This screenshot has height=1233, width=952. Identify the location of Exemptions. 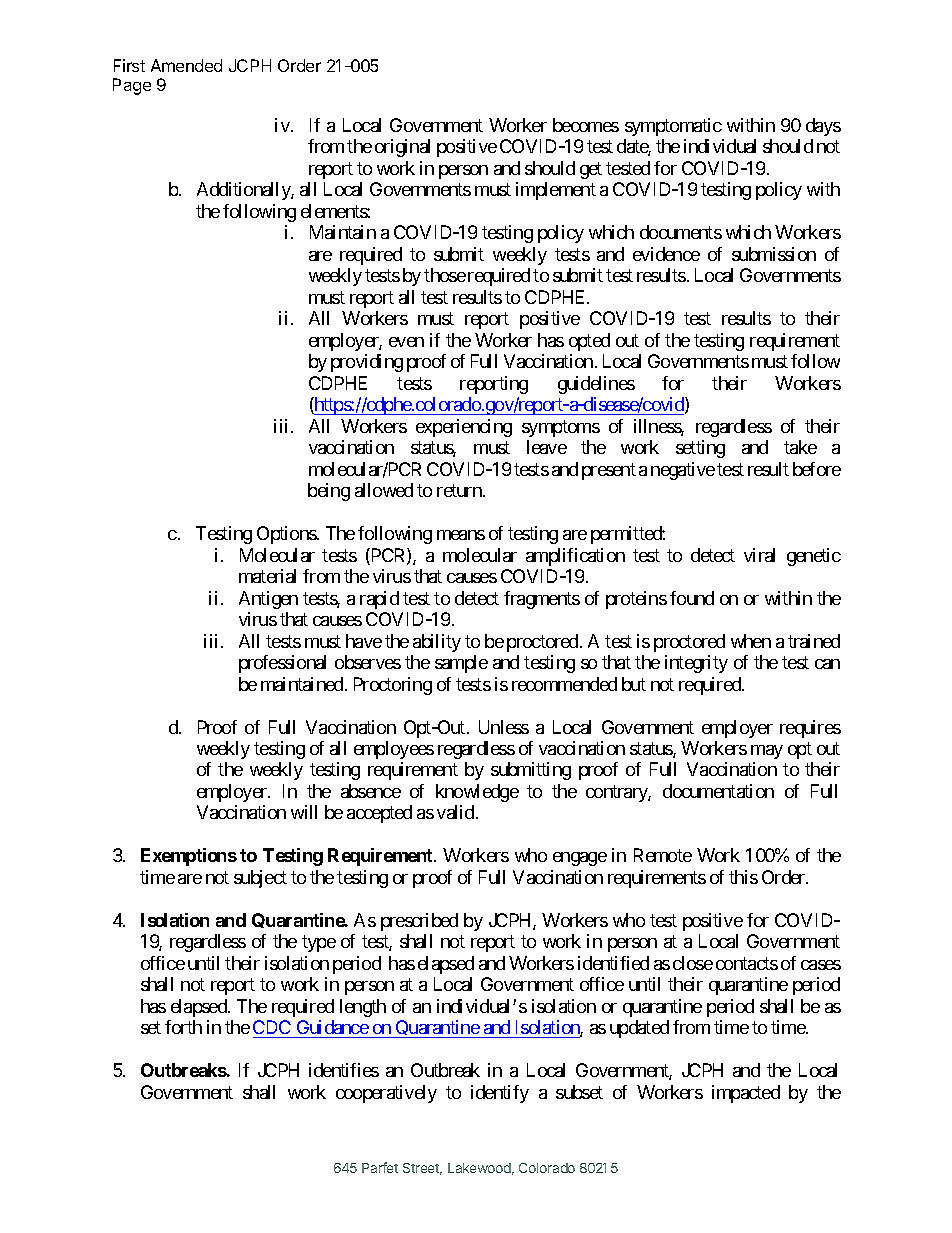
(189, 857).
